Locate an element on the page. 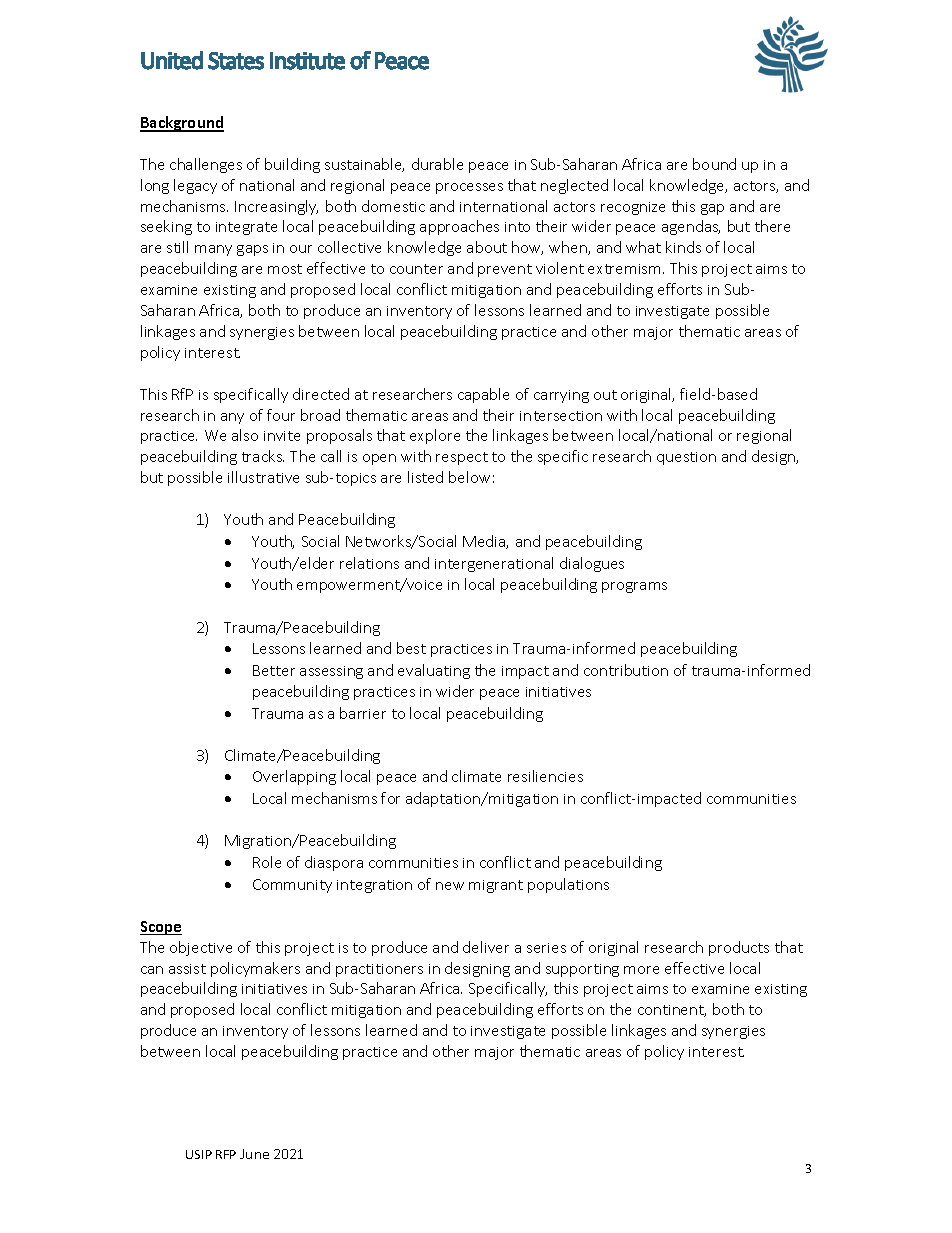 This document has width=952, height=1233. States is located at coordinates (236, 61).
